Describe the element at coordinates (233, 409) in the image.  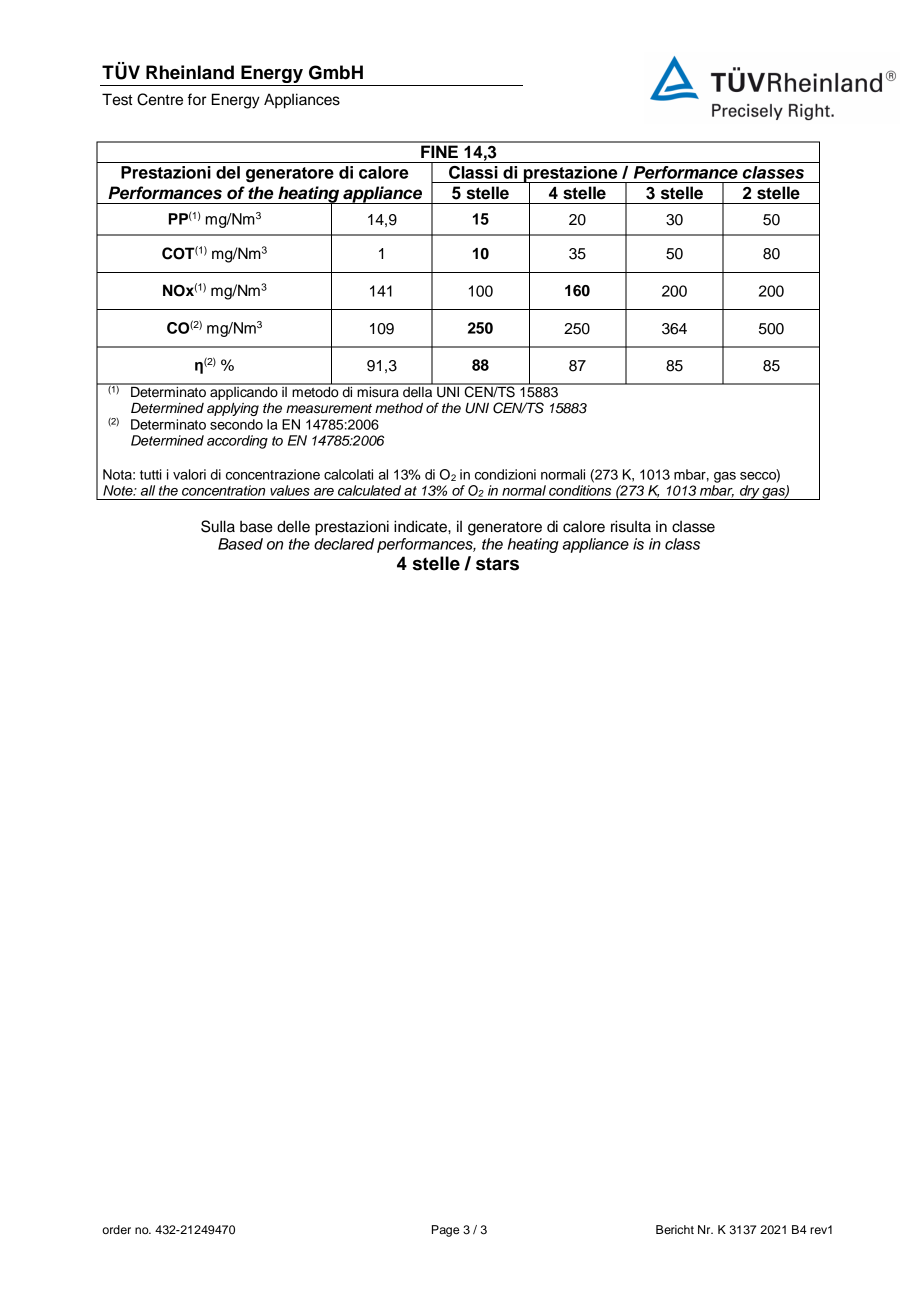
I see `applying` at that location.
